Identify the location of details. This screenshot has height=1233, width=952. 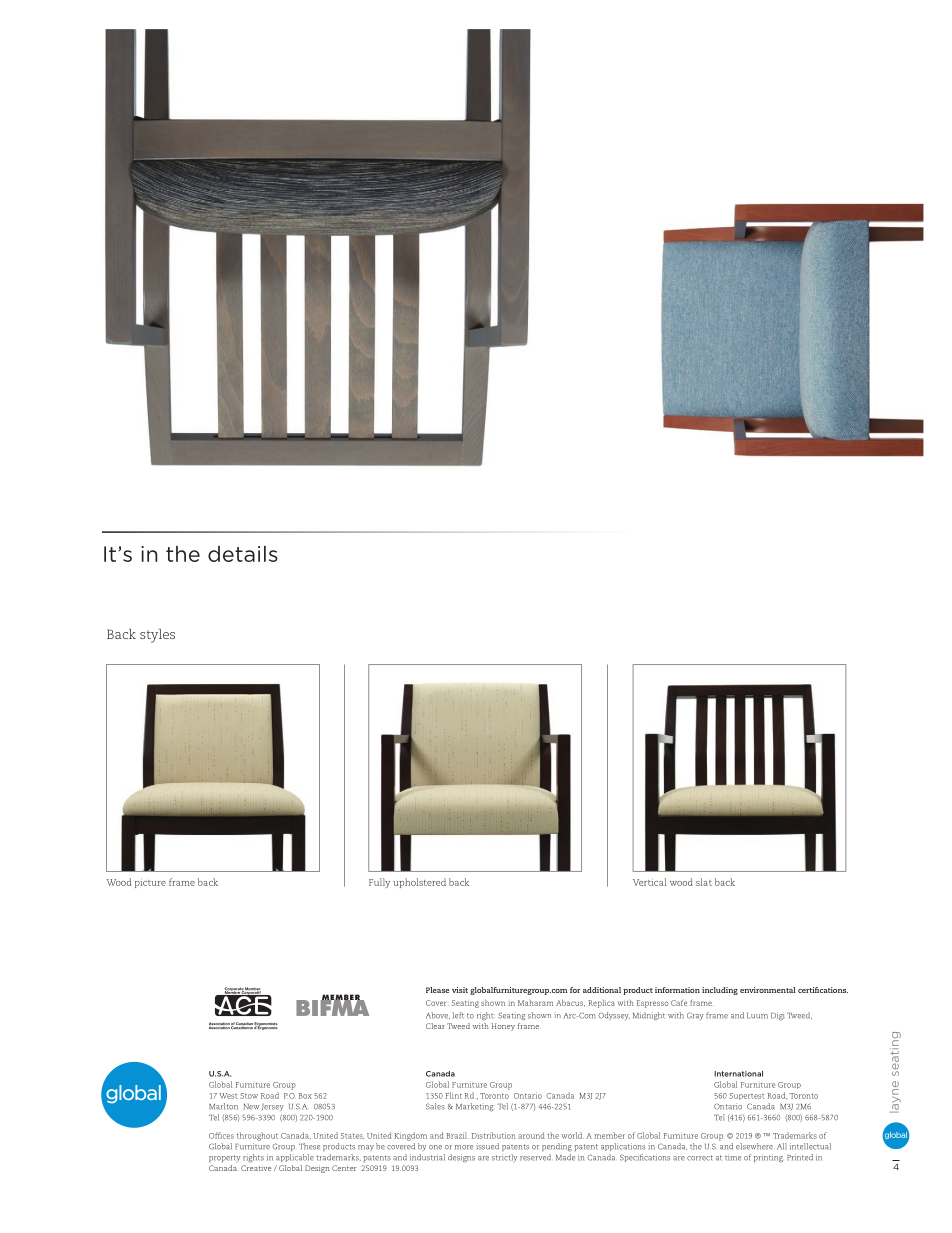
(243, 554).
